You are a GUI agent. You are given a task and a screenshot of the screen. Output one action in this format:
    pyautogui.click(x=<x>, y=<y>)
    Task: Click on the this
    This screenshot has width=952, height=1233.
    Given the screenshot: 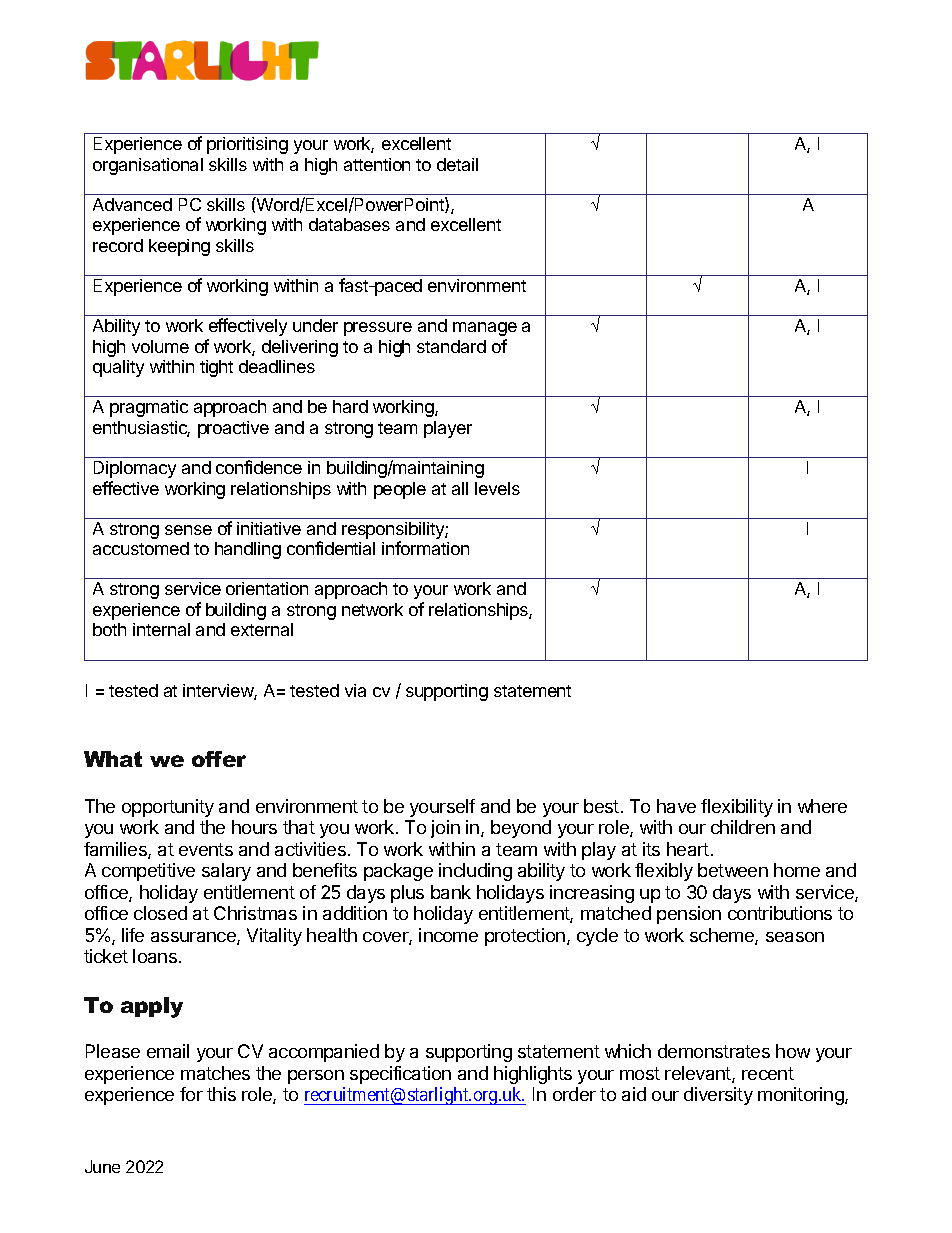 What is the action you would take?
    pyautogui.click(x=221, y=1094)
